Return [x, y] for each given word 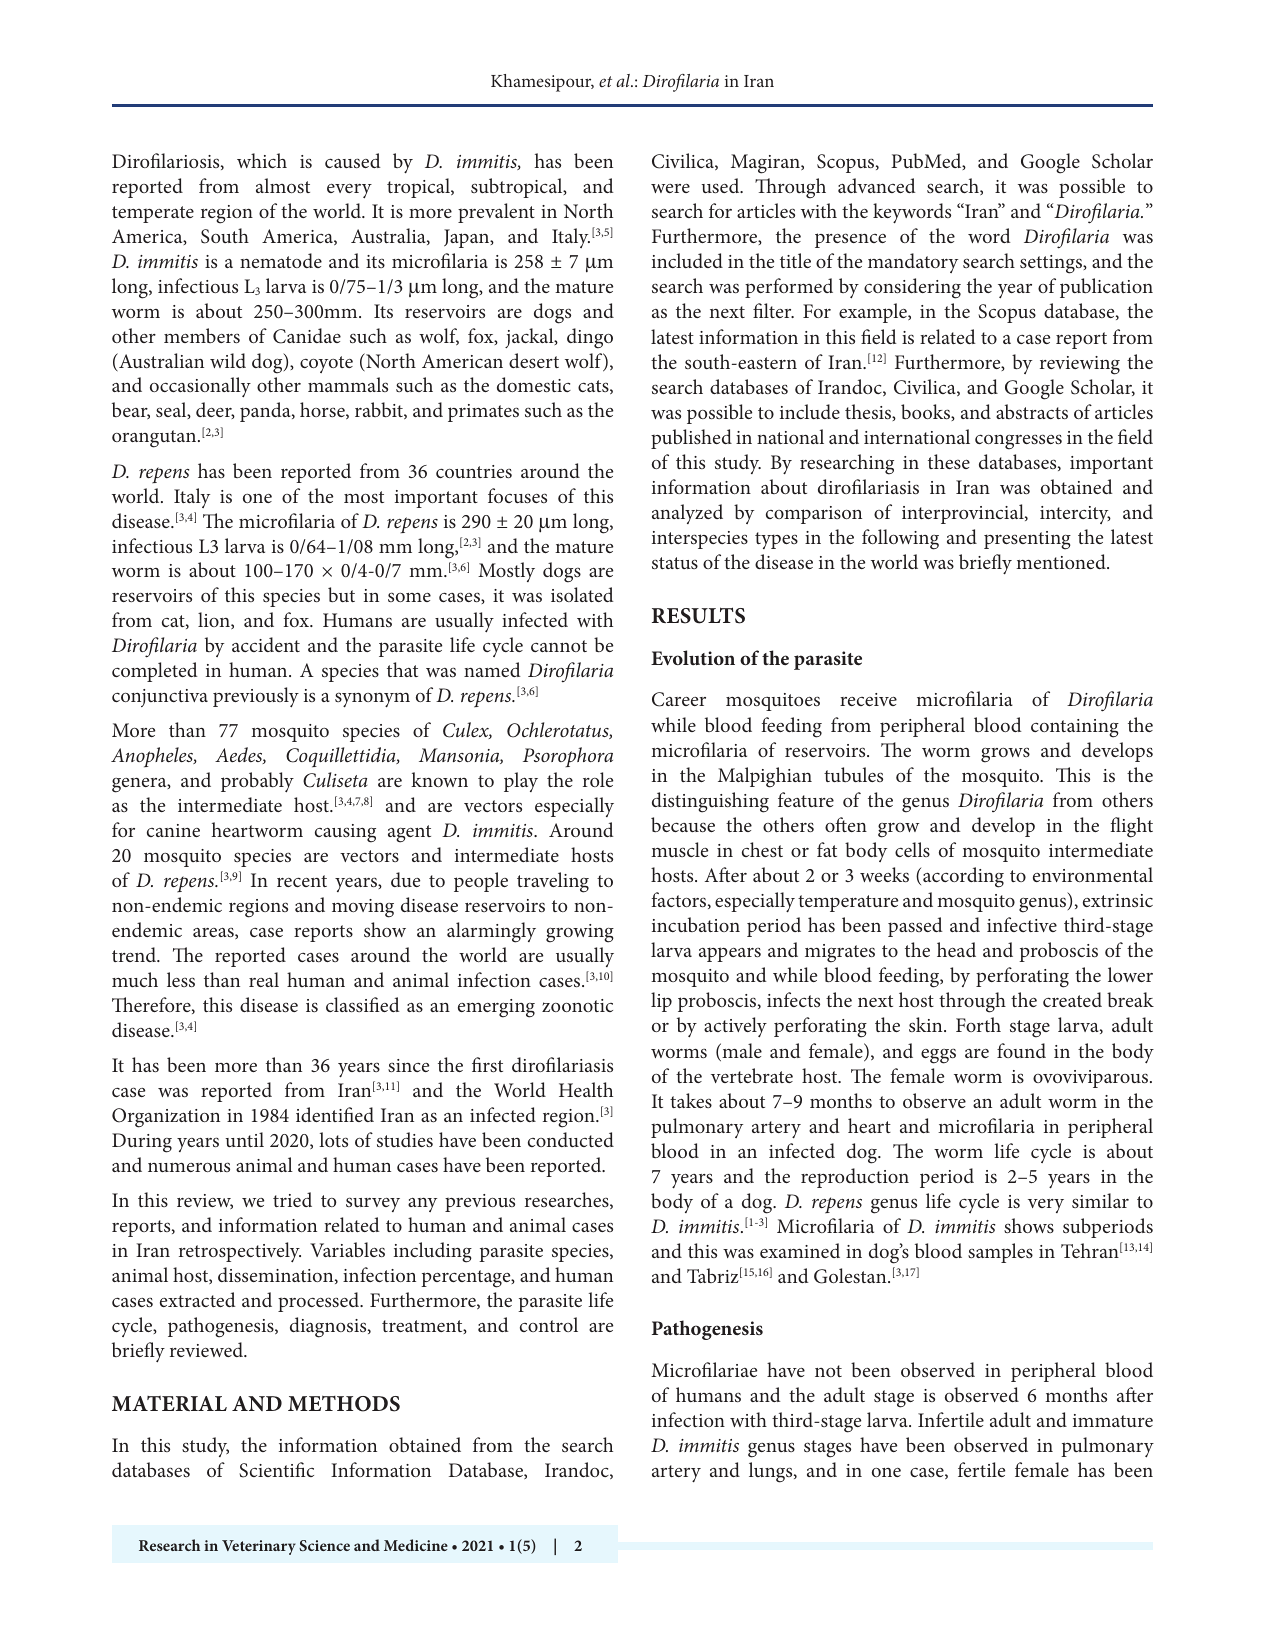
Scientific [276, 1470]
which [262, 160]
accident [266, 644]
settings [1052, 264]
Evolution [693, 657]
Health [586, 1089]
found [1021, 1050]
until [244, 1139]
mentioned [1062, 561]
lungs [772, 1472]
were [670, 188]
